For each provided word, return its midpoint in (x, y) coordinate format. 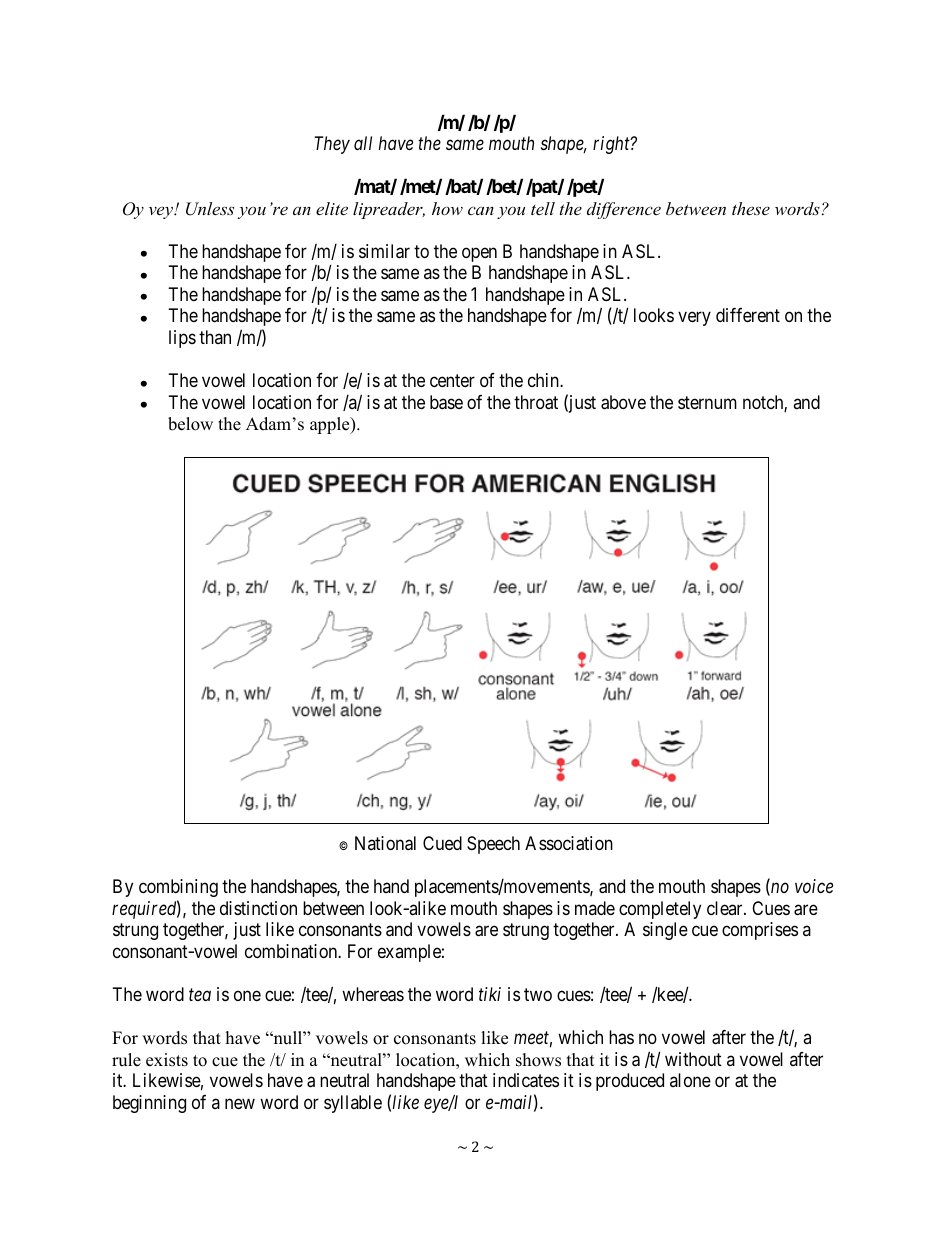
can (481, 210)
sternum (707, 402)
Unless (210, 209)
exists (167, 1060)
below (190, 424)
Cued (442, 843)
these (751, 208)
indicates (526, 1080)
